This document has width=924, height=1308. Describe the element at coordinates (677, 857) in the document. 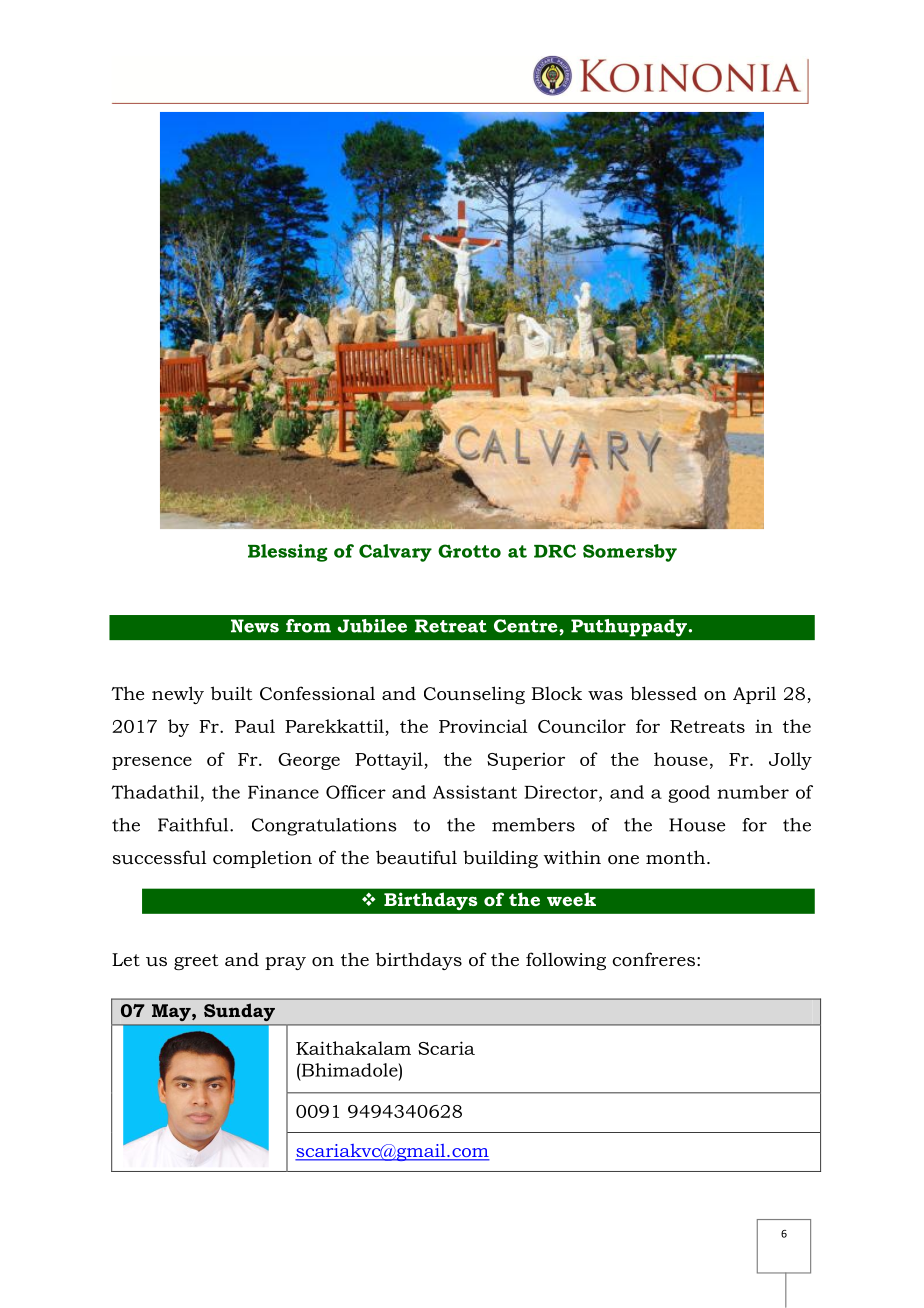

I see `month` at that location.
